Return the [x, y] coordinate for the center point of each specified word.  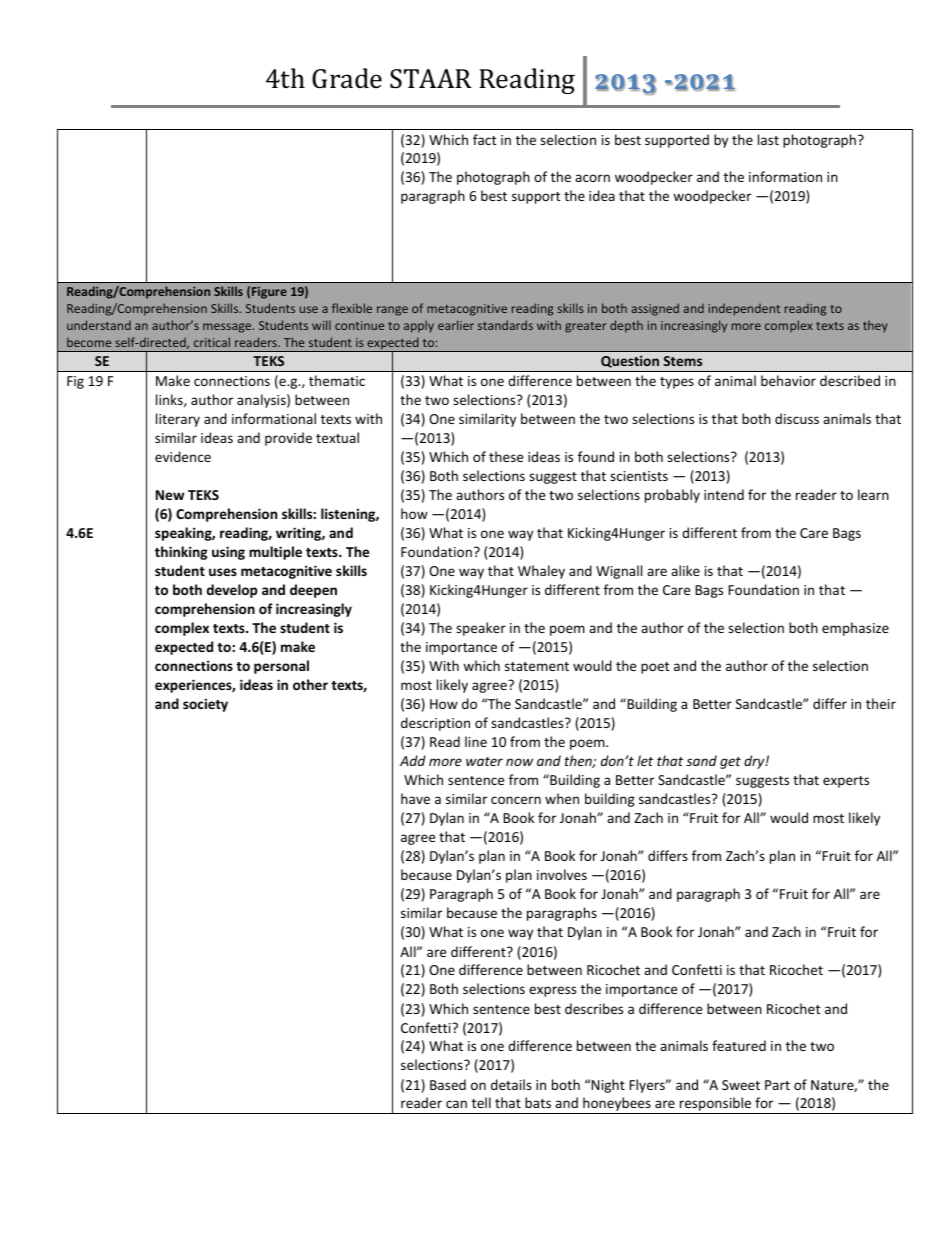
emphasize [855, 629]
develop [232, 591]
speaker [481, 629]
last [768, 139]
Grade [347, 78]
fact [484, 139]
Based [448, 1084]
